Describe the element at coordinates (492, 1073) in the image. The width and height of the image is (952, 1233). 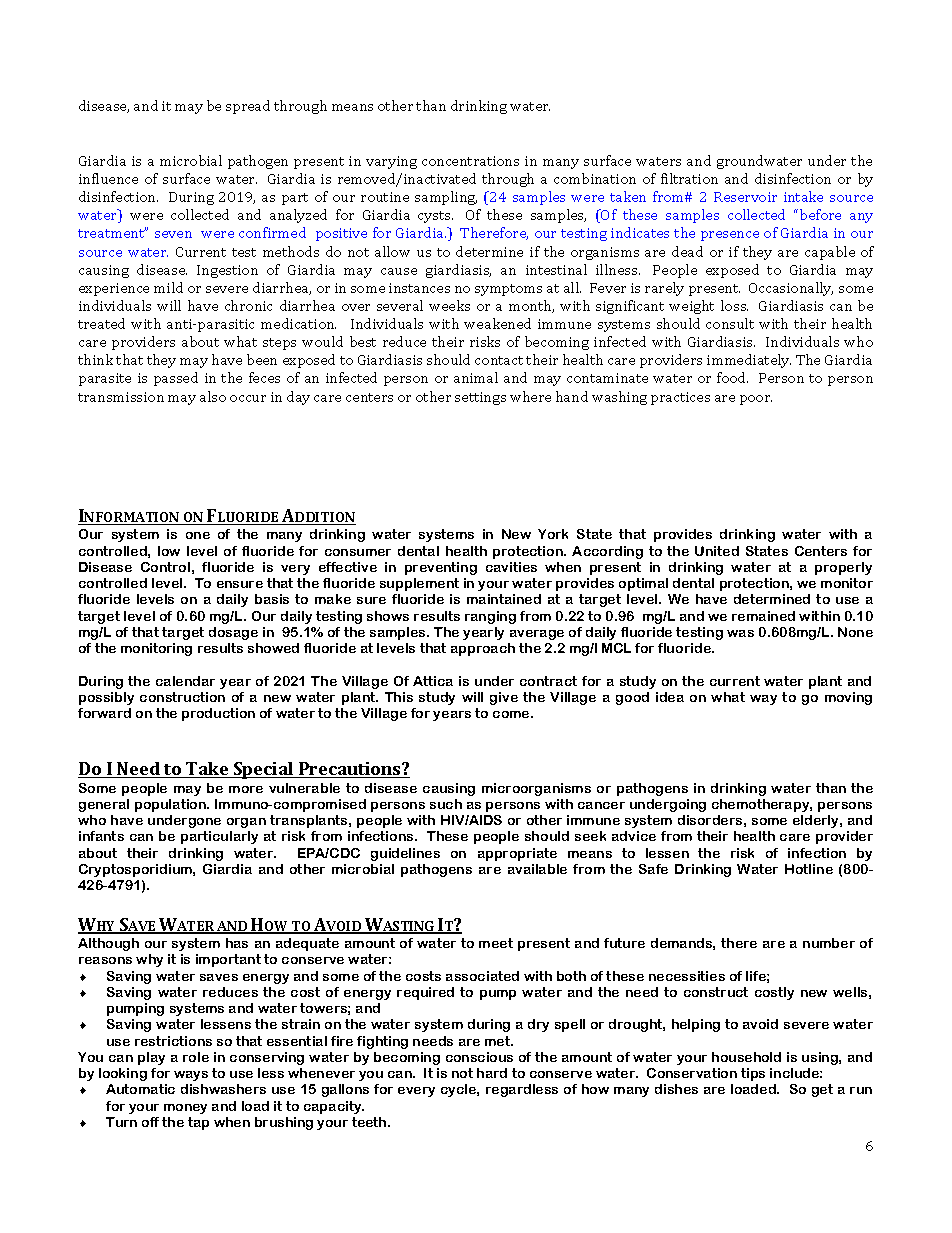
I see `hard` at that location.
